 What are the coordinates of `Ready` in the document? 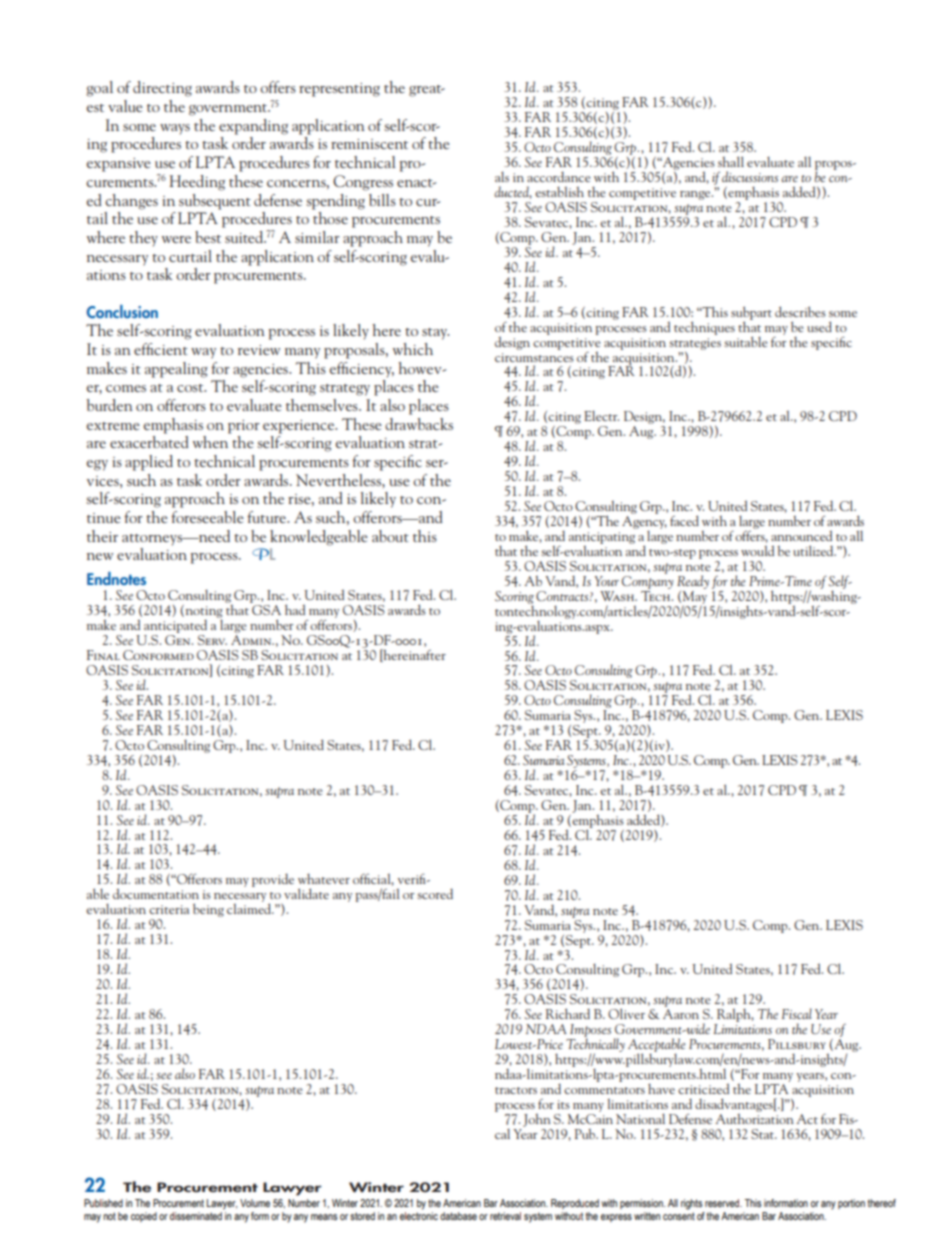 It's located at (693, 582).
